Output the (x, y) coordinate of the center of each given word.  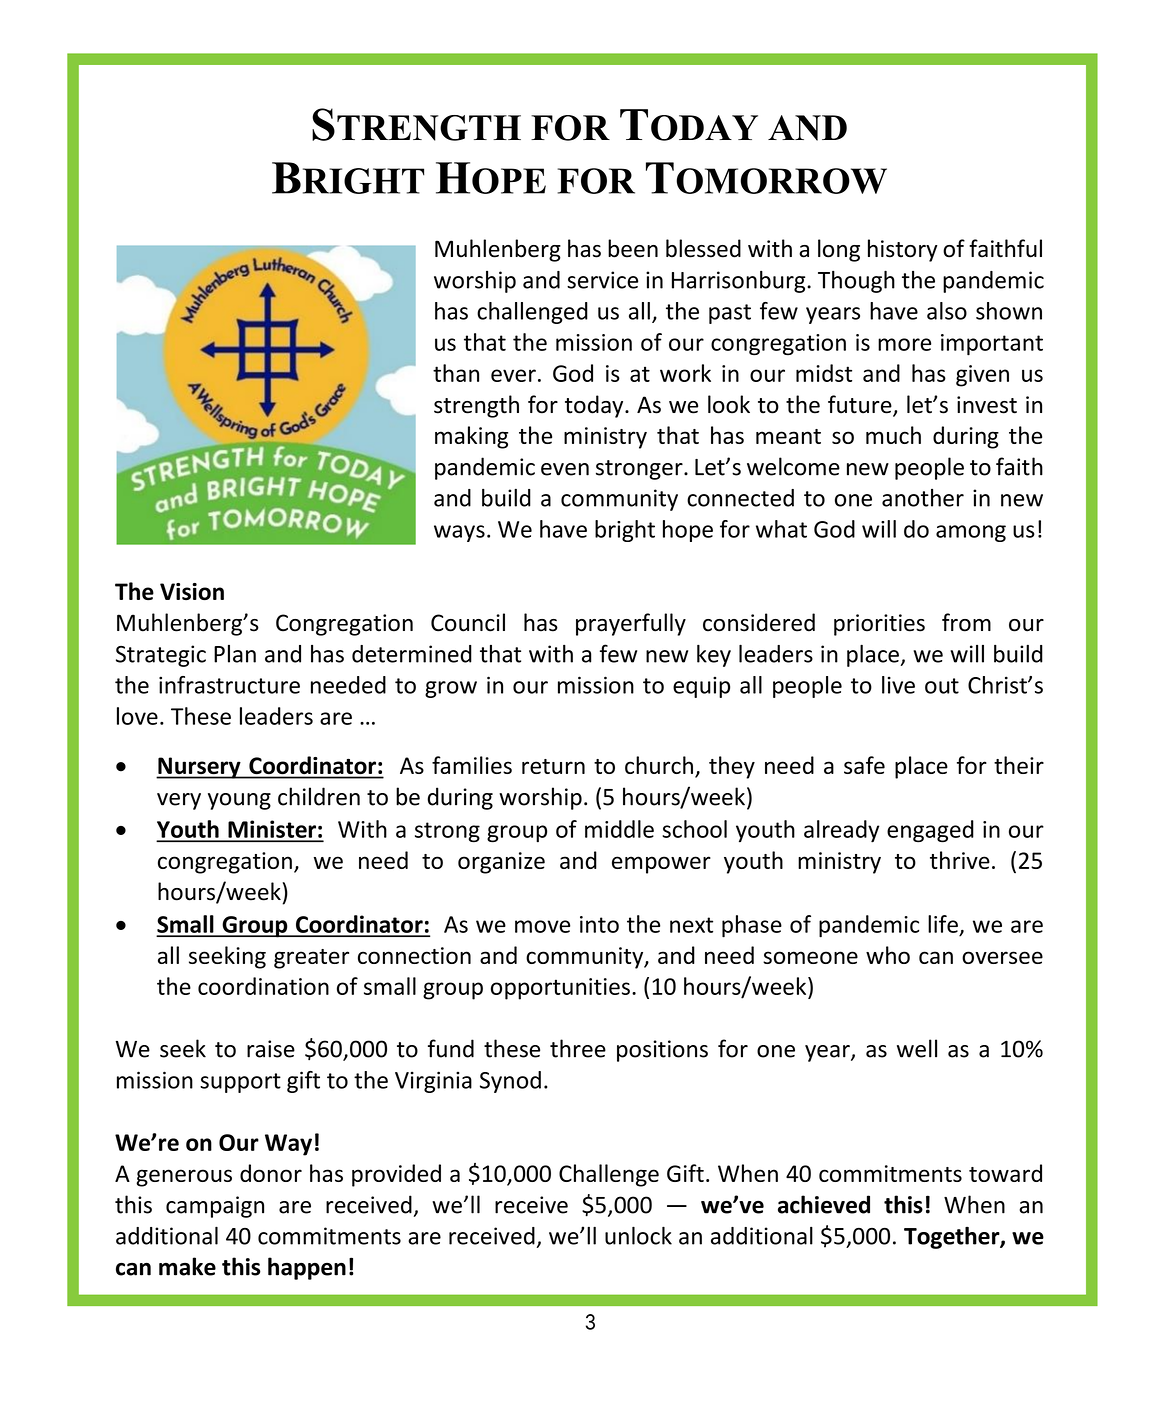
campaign (215, 1207)
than (456, 373)
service (602, 280)
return (553, 766)
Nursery (199, 768)
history (903, 250)
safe (864, 765)
